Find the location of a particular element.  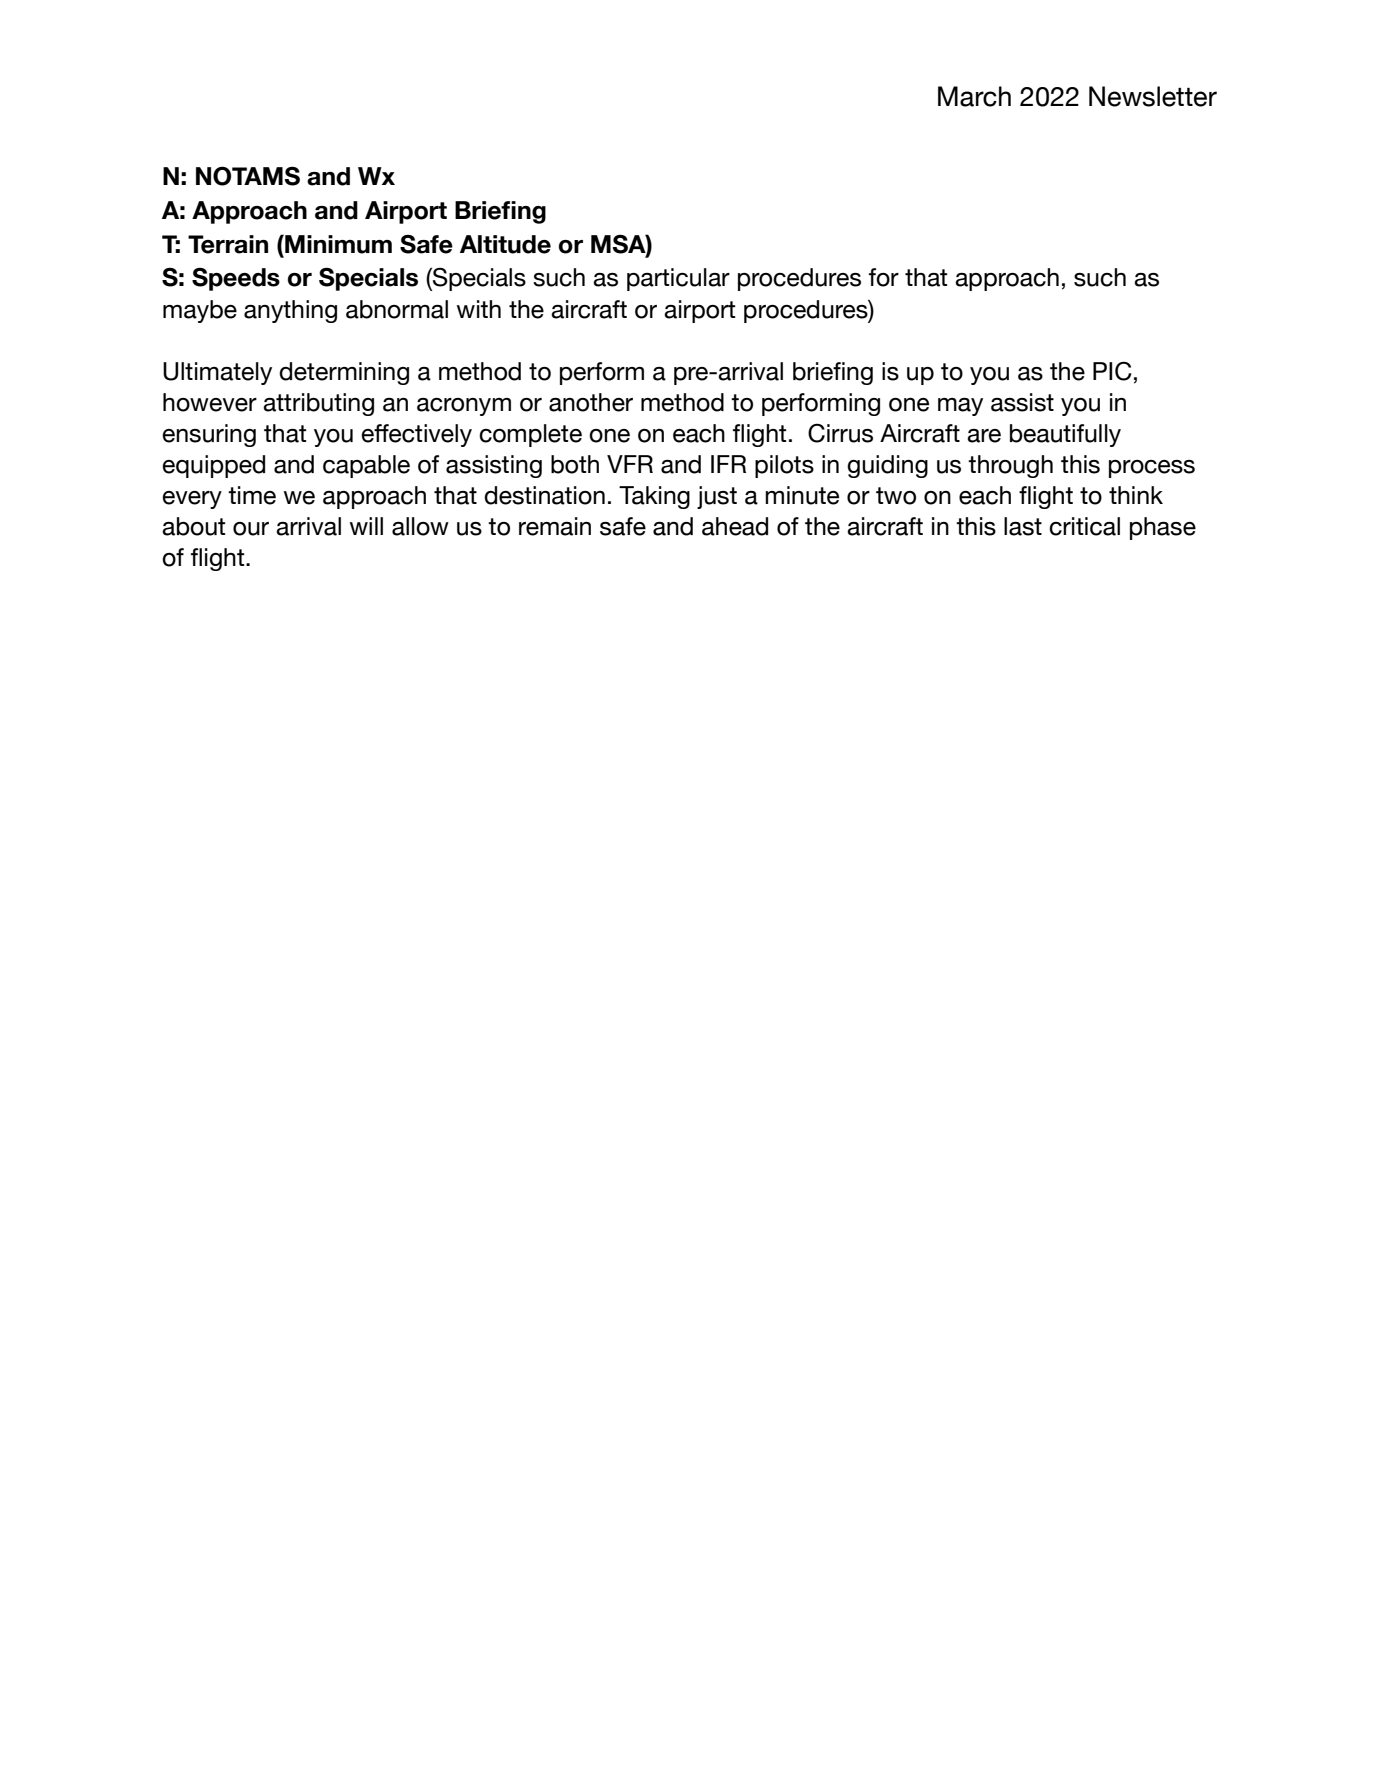

ahead is located at coordinates (735, 526).
